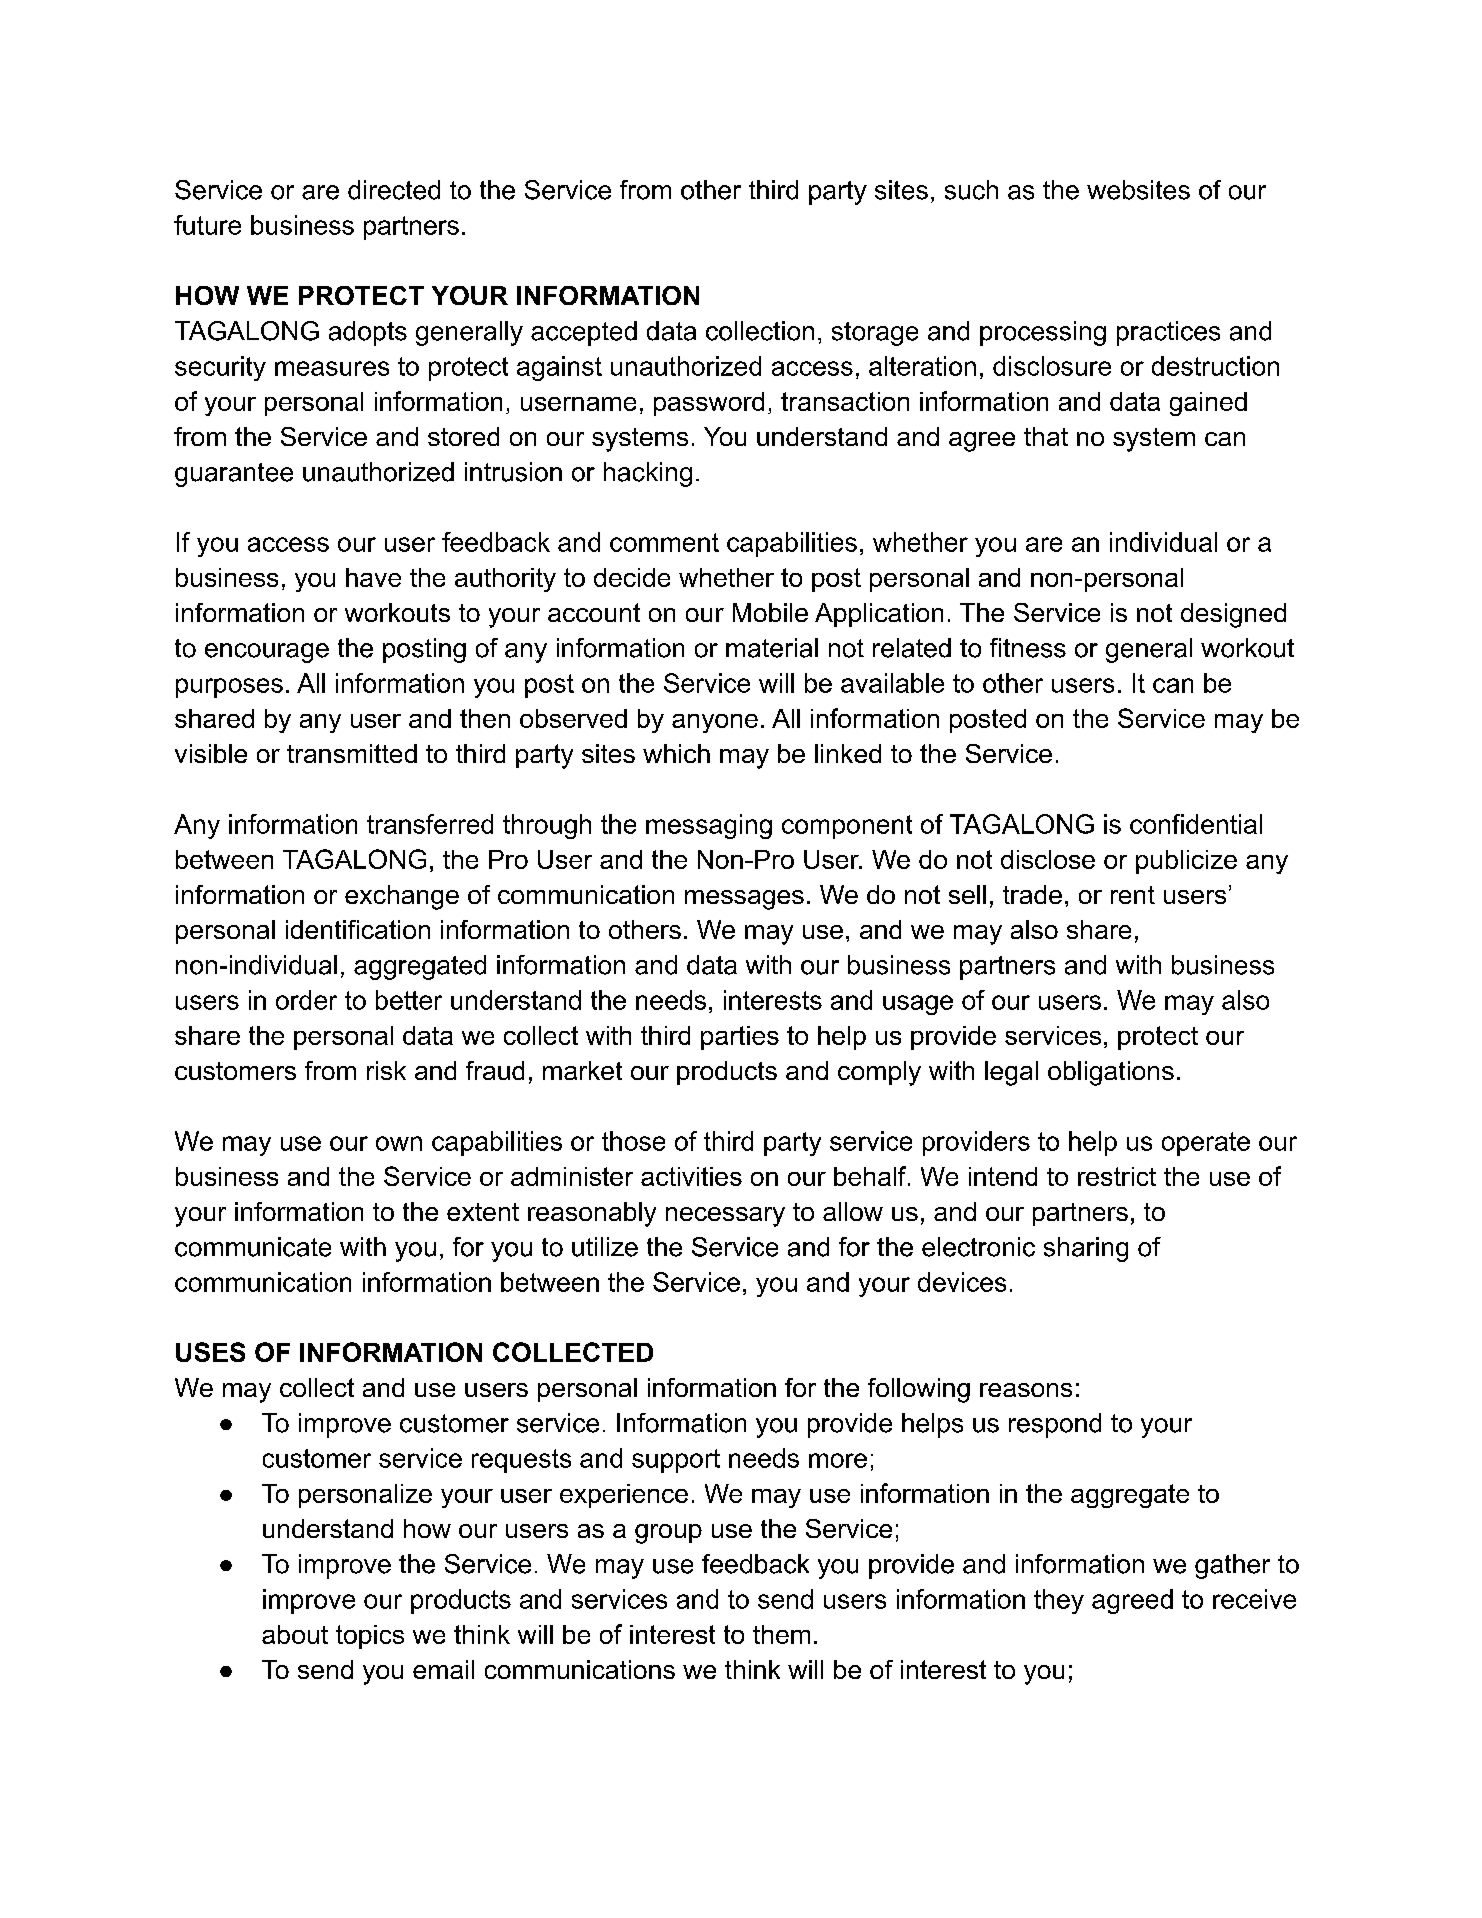 The image size is (1482, 1918). I want to click on practices, so click(1168, 333).
